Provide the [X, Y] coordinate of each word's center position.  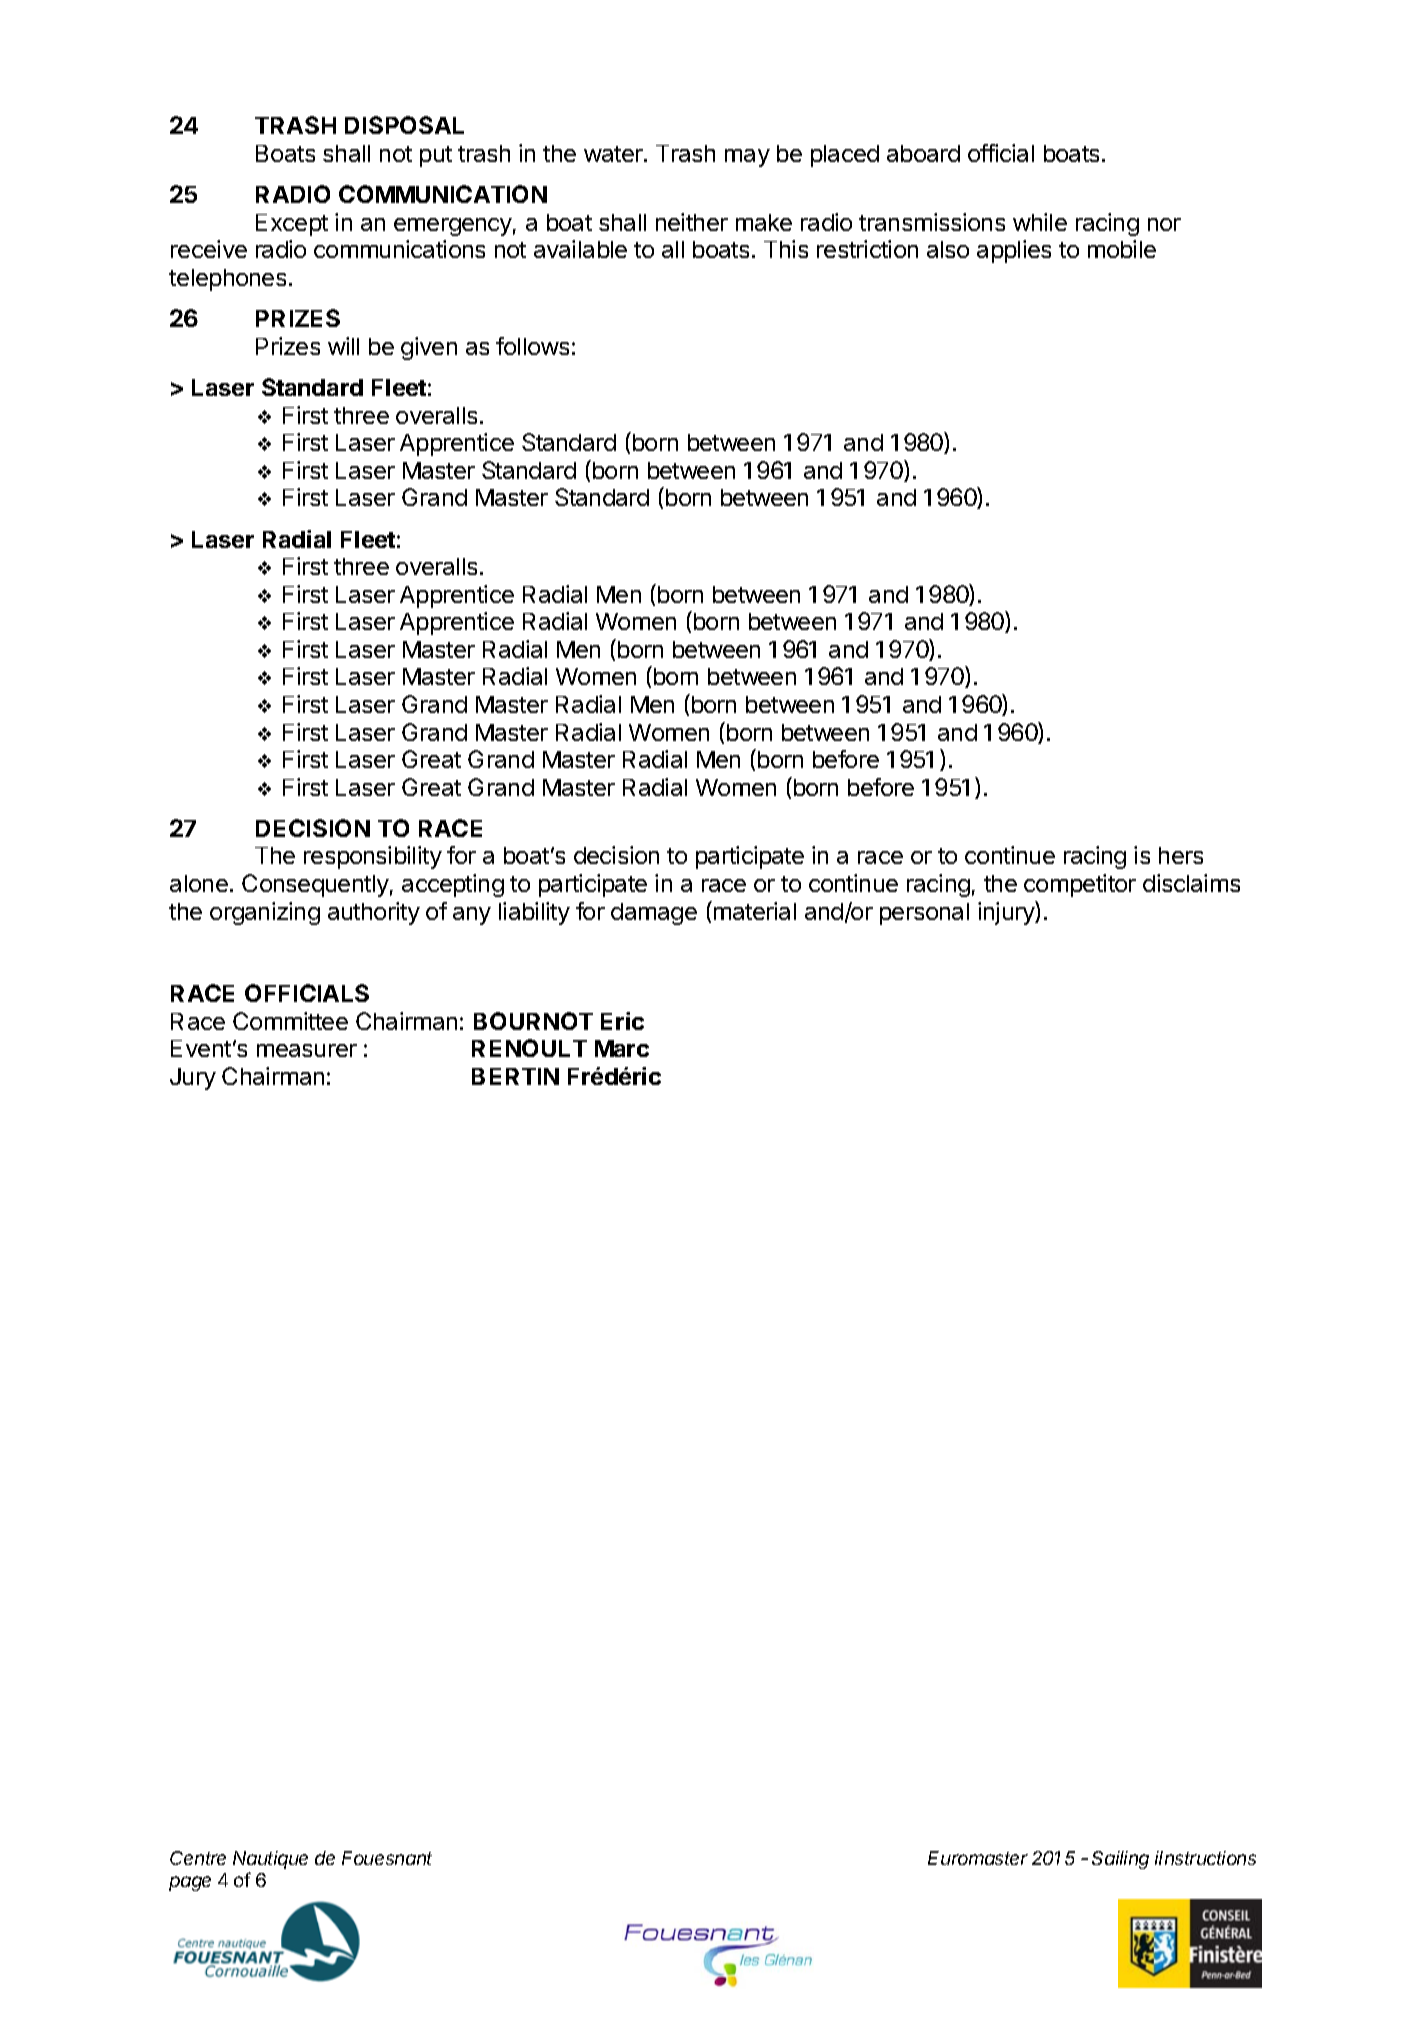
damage [654, 914]
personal [924, 914]
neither [692, 222]
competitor [1080, 885]
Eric [622, 1021]
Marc [622, 1048]
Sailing [1120, 1860]
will [343, 346]
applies [1014, 251]
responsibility [373, 857]
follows [532, 346]
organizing [265, 913]
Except [292, 225]
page [190, 1883]
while [1040, 222]
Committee [290, 1021]
